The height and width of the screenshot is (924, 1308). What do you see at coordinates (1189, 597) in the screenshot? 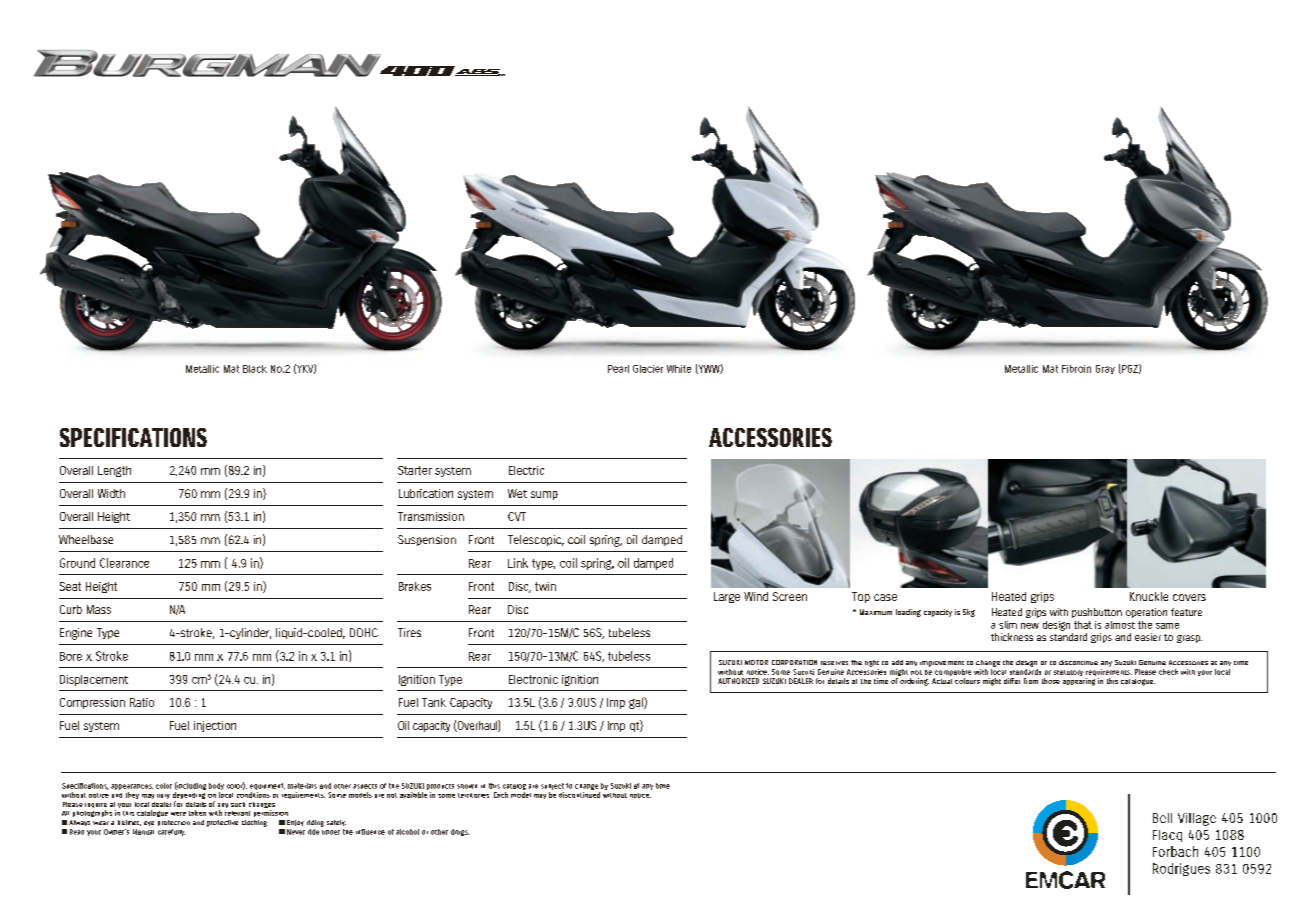
I see `covers` at bounding box center [1189, 597].
